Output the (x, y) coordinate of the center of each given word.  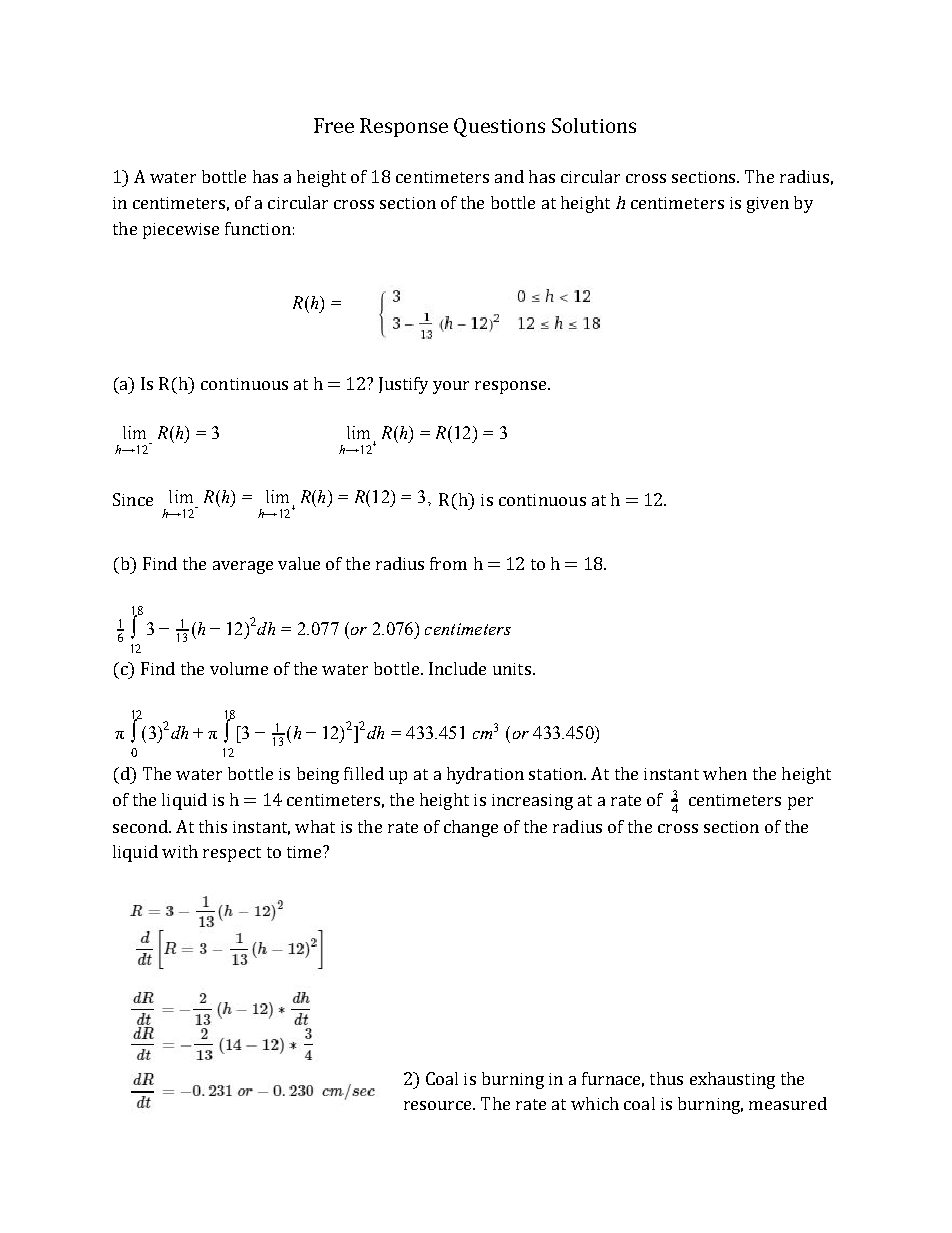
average (243, 567)
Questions (499, 127)
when (725, 773)
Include (457, 668)
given (768, 205)
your (451, 387)
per (800, 803)
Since (133, 499)
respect (232, 854)
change (471, 828)
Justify (403, 385)
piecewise (181, 231)
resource (439, 1105)
